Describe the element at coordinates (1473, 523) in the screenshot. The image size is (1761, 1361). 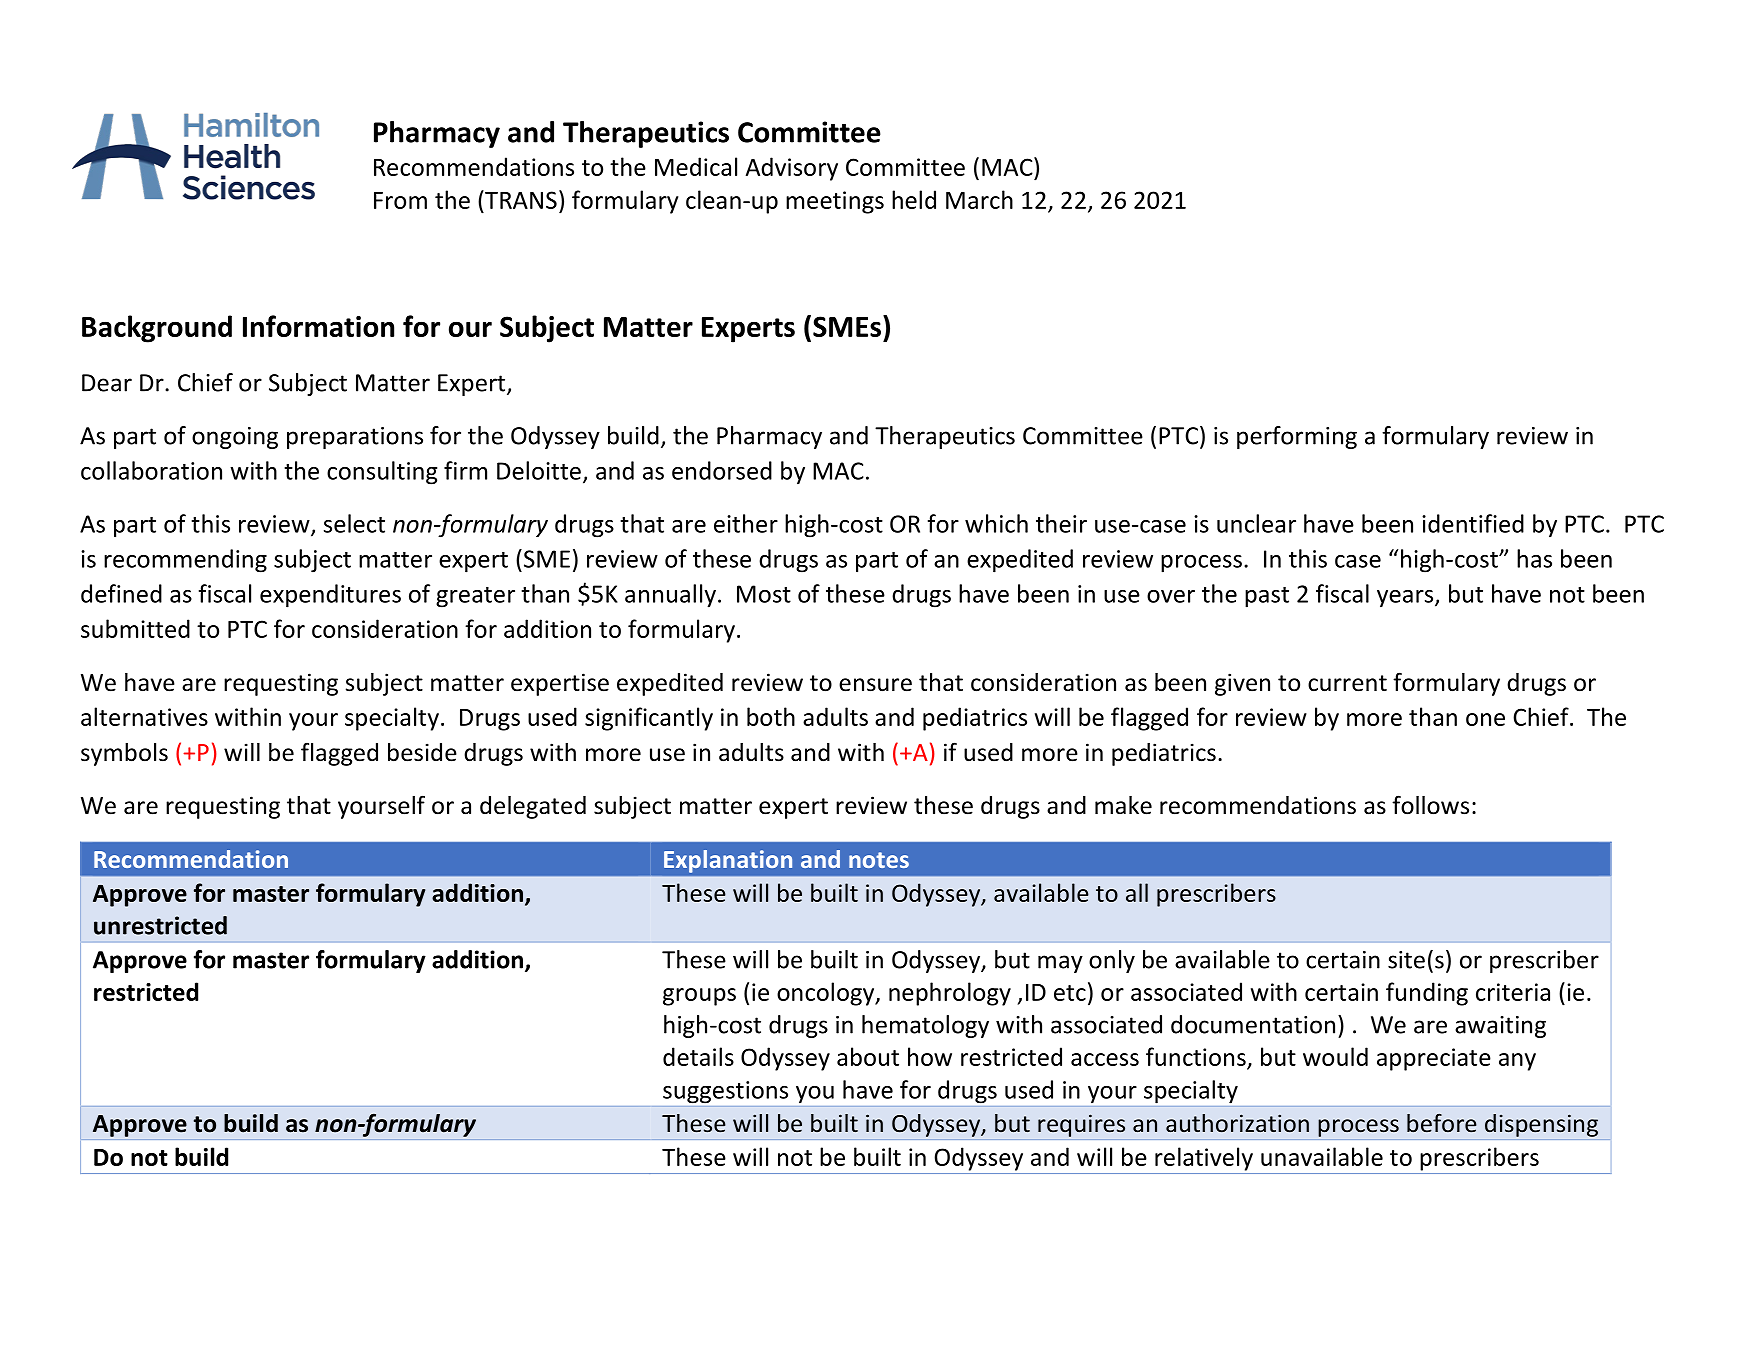
I see `identified` at that location.
